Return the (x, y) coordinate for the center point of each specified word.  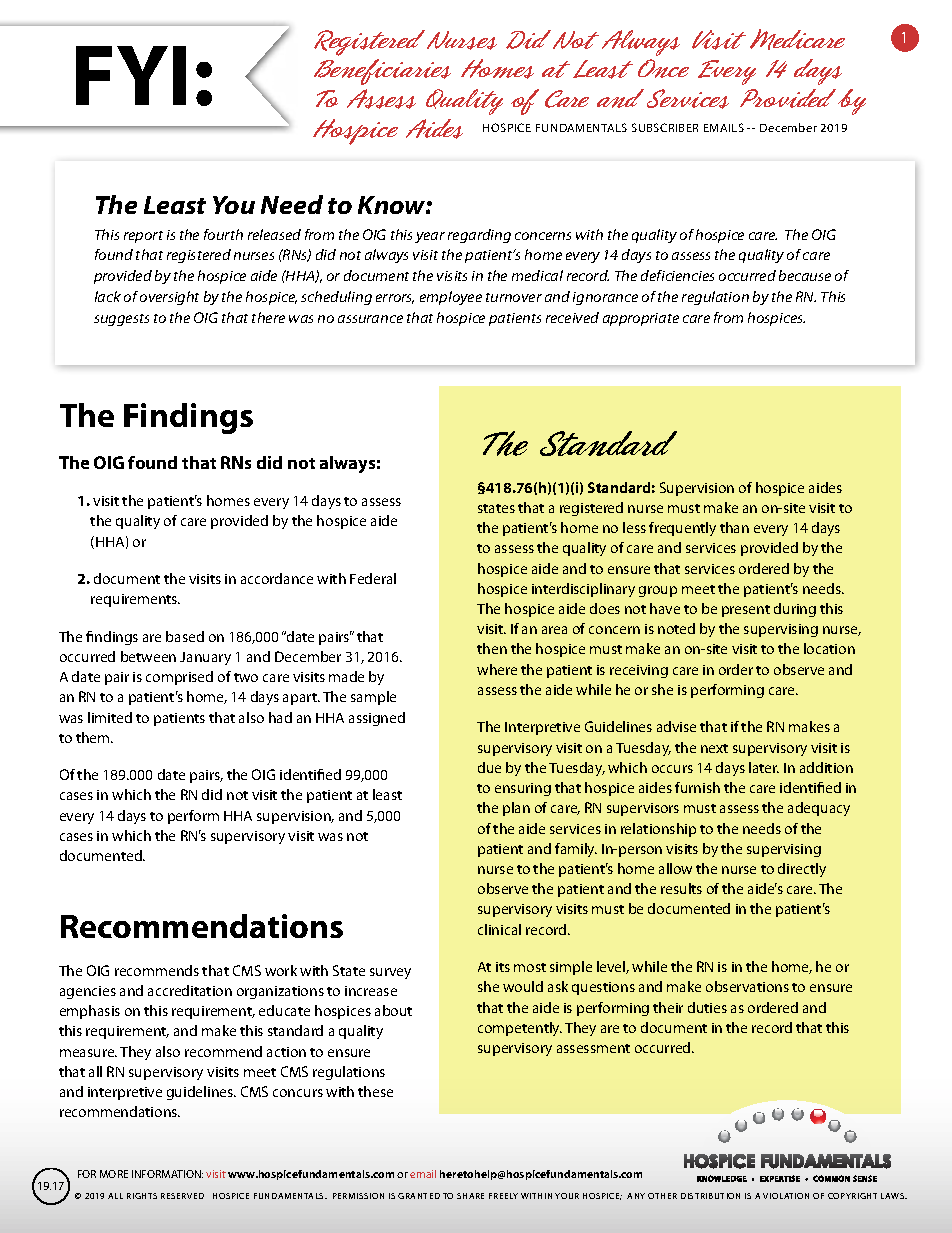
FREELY (503, 1196)
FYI (131, 75)
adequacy (819, 809)
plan (516, 809)
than (734, 527)
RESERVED (182, 1196)
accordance (277, 578)
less (634, 527)
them (94, 737)
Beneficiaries (382, 72)
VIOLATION (786, 1196)
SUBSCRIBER (665, 127)
